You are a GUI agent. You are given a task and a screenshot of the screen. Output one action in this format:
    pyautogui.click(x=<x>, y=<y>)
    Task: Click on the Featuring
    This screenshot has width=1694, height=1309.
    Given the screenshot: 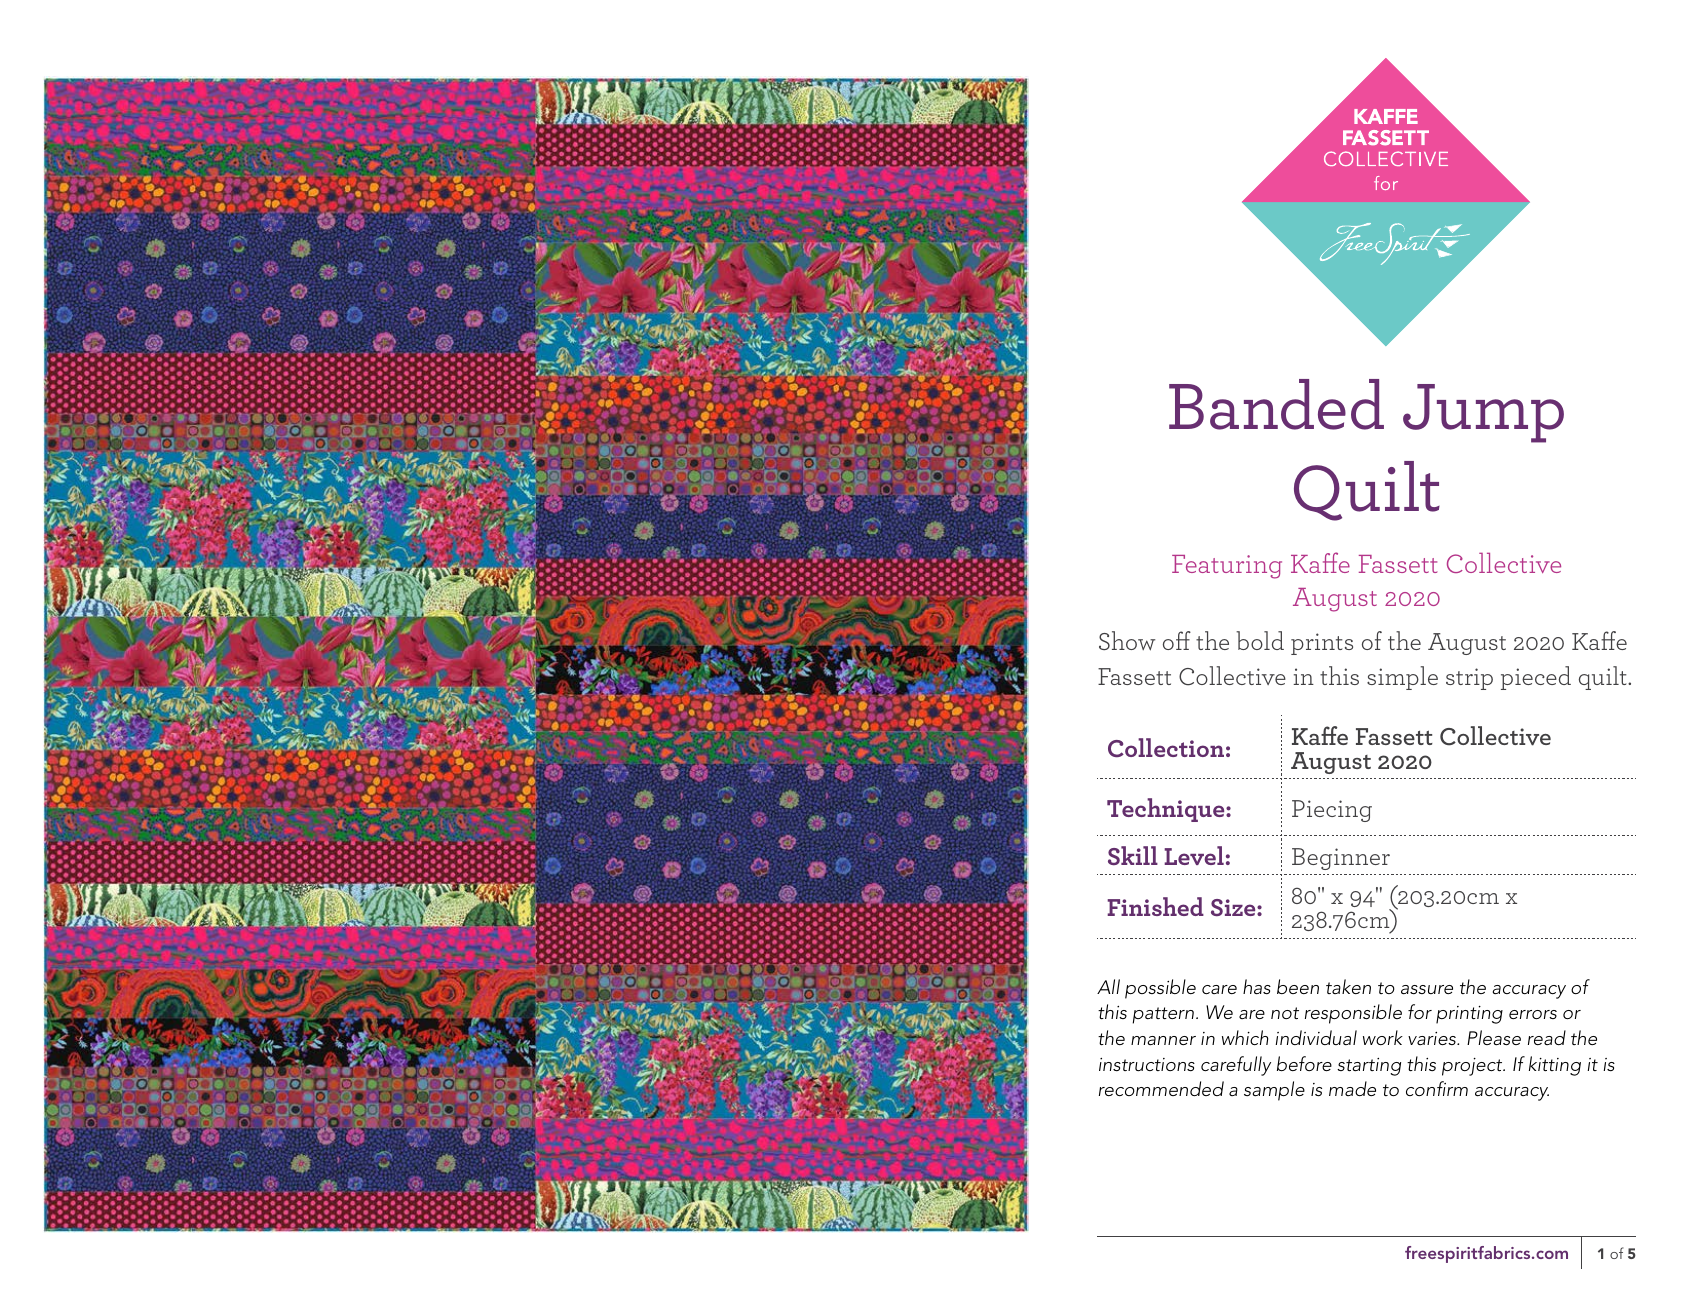 What is the action you would take?
    pyautogui.click(x=1227, y=567)
